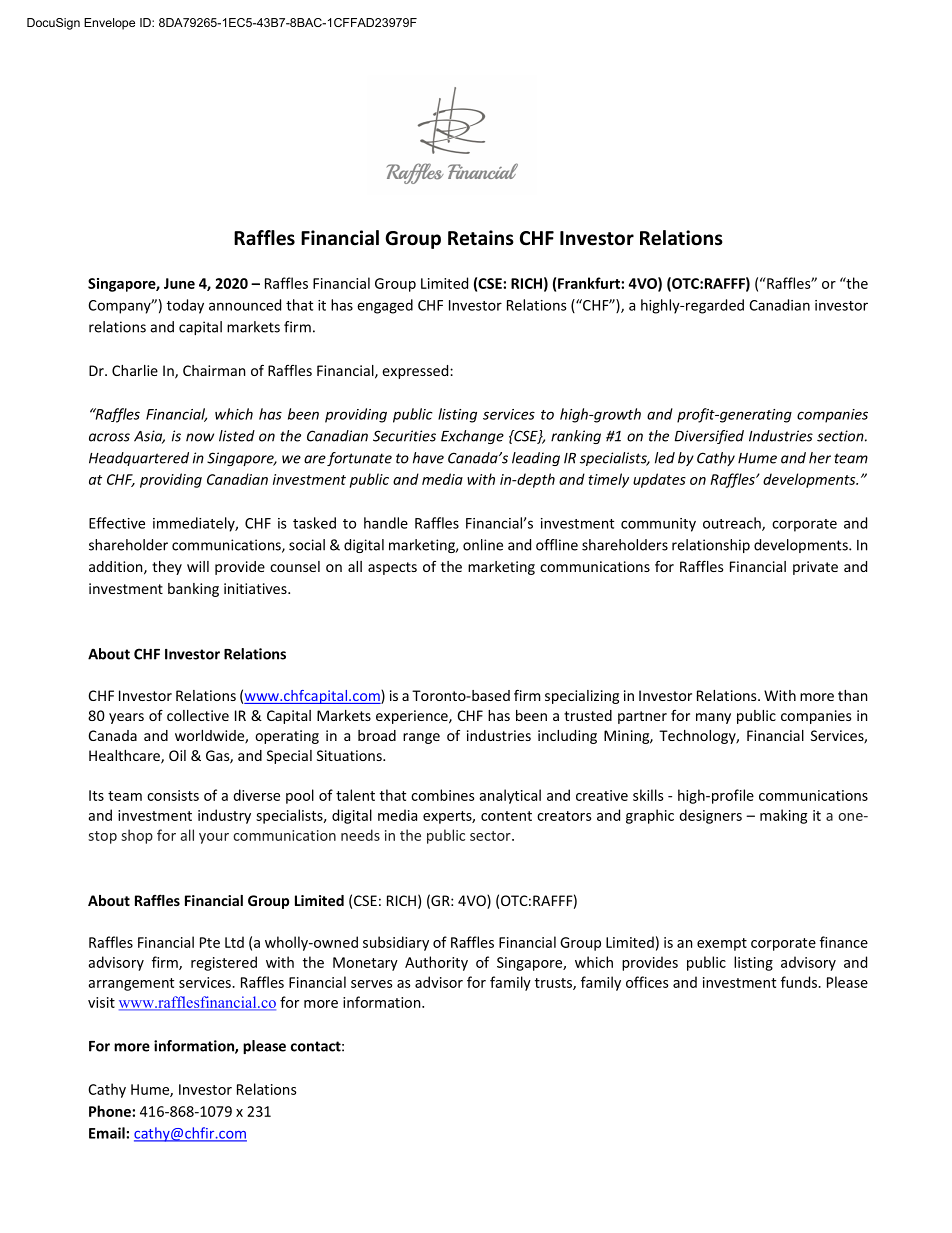 The image size is (952, 1233). I want to click on serves, so click(372, 984).
